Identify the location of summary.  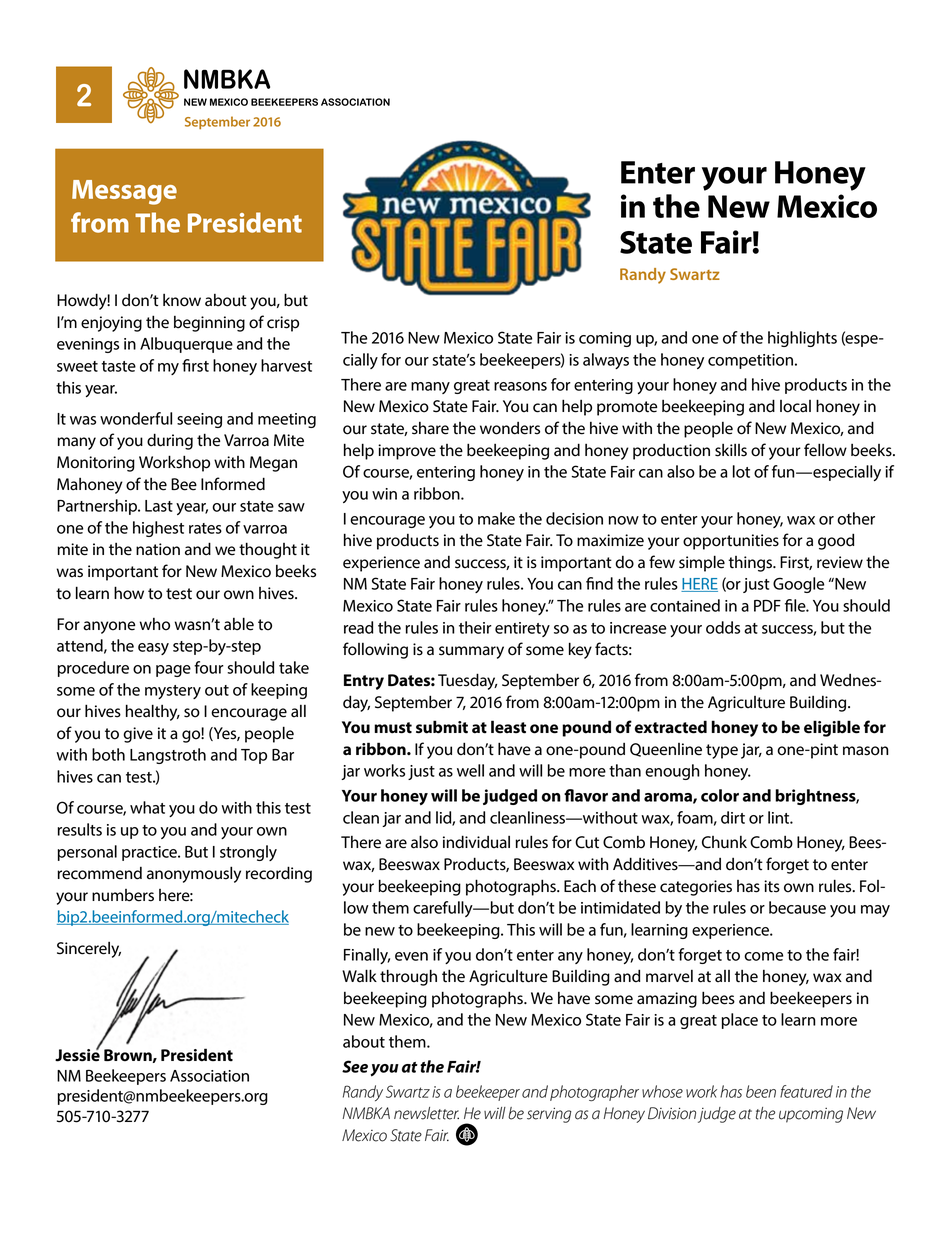
(471, 652).
